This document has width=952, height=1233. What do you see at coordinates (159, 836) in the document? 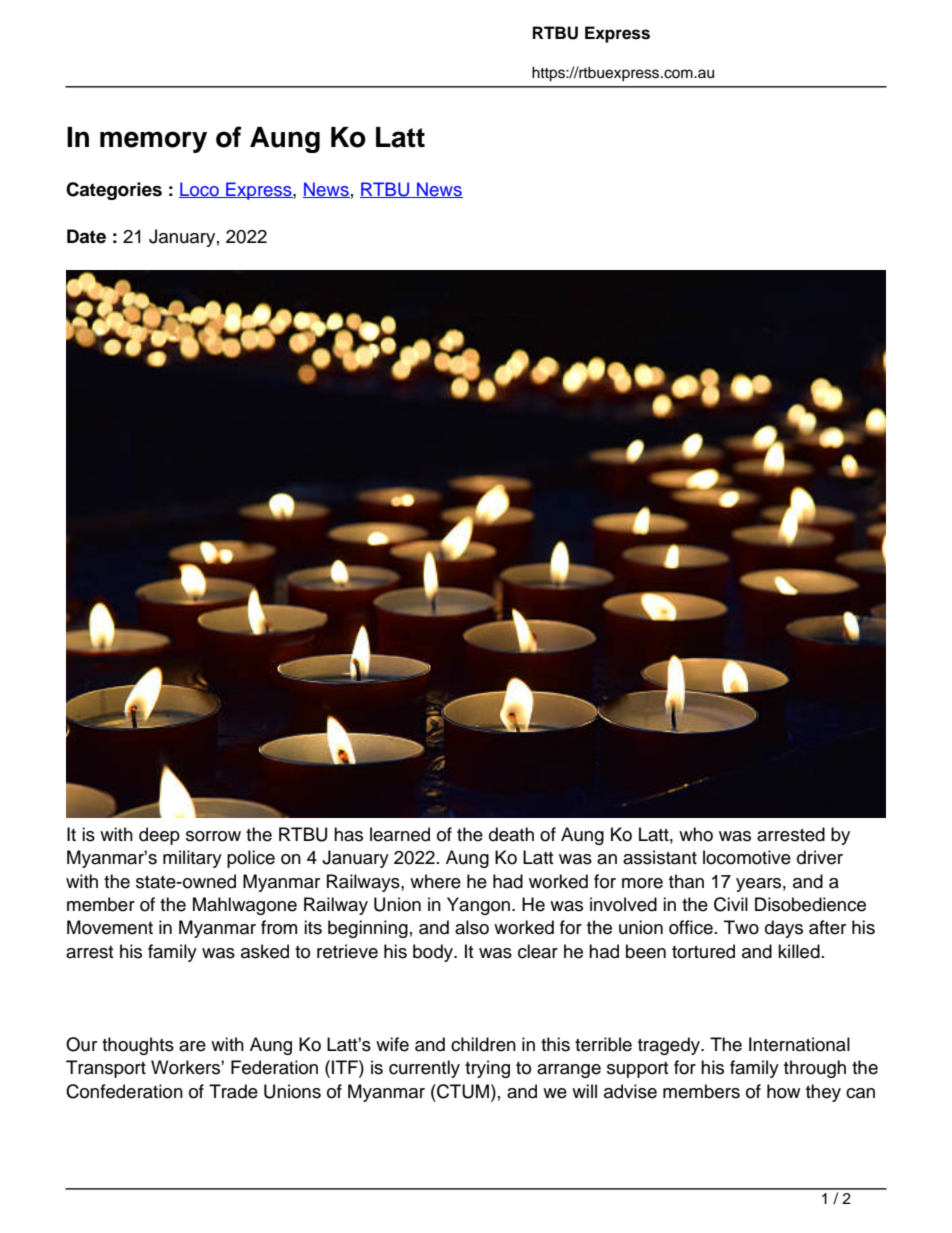
I see `deep` at bounding box center [159, 836].
